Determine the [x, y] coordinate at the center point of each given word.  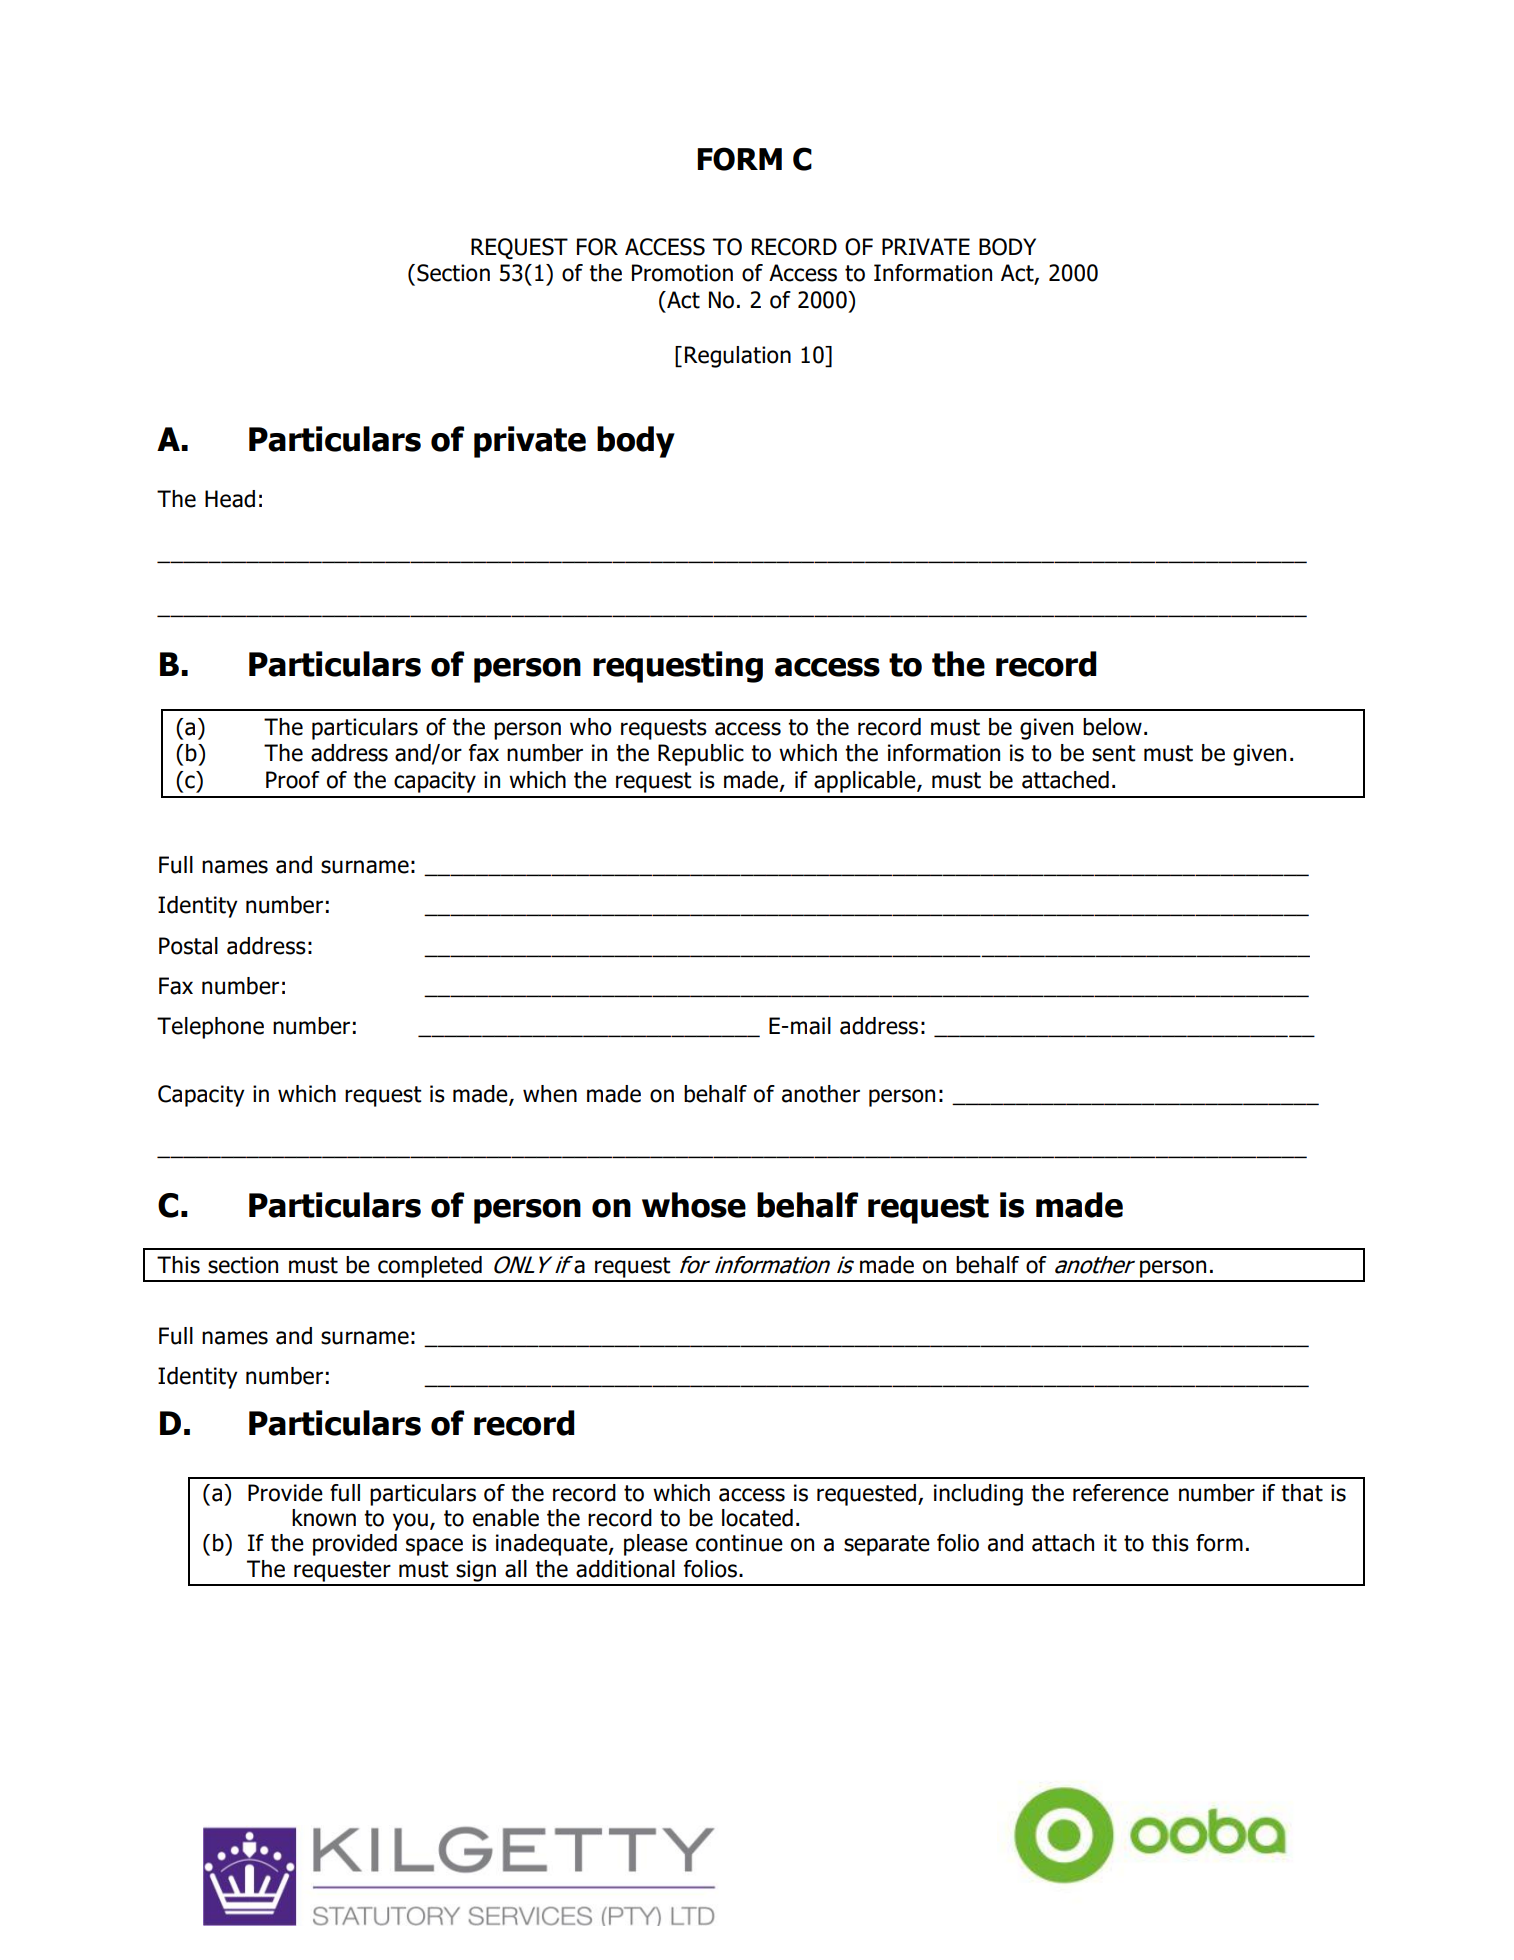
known [324, 1518]
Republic [701, 755]
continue [739, 1543]
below [1112, 727]
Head [230, 499]
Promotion [682, 273]
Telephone [210, 1028]
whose [694, 1205]
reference [1121, 1493]
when [550, 1094]
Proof [293, 780]
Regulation [738, 357]
